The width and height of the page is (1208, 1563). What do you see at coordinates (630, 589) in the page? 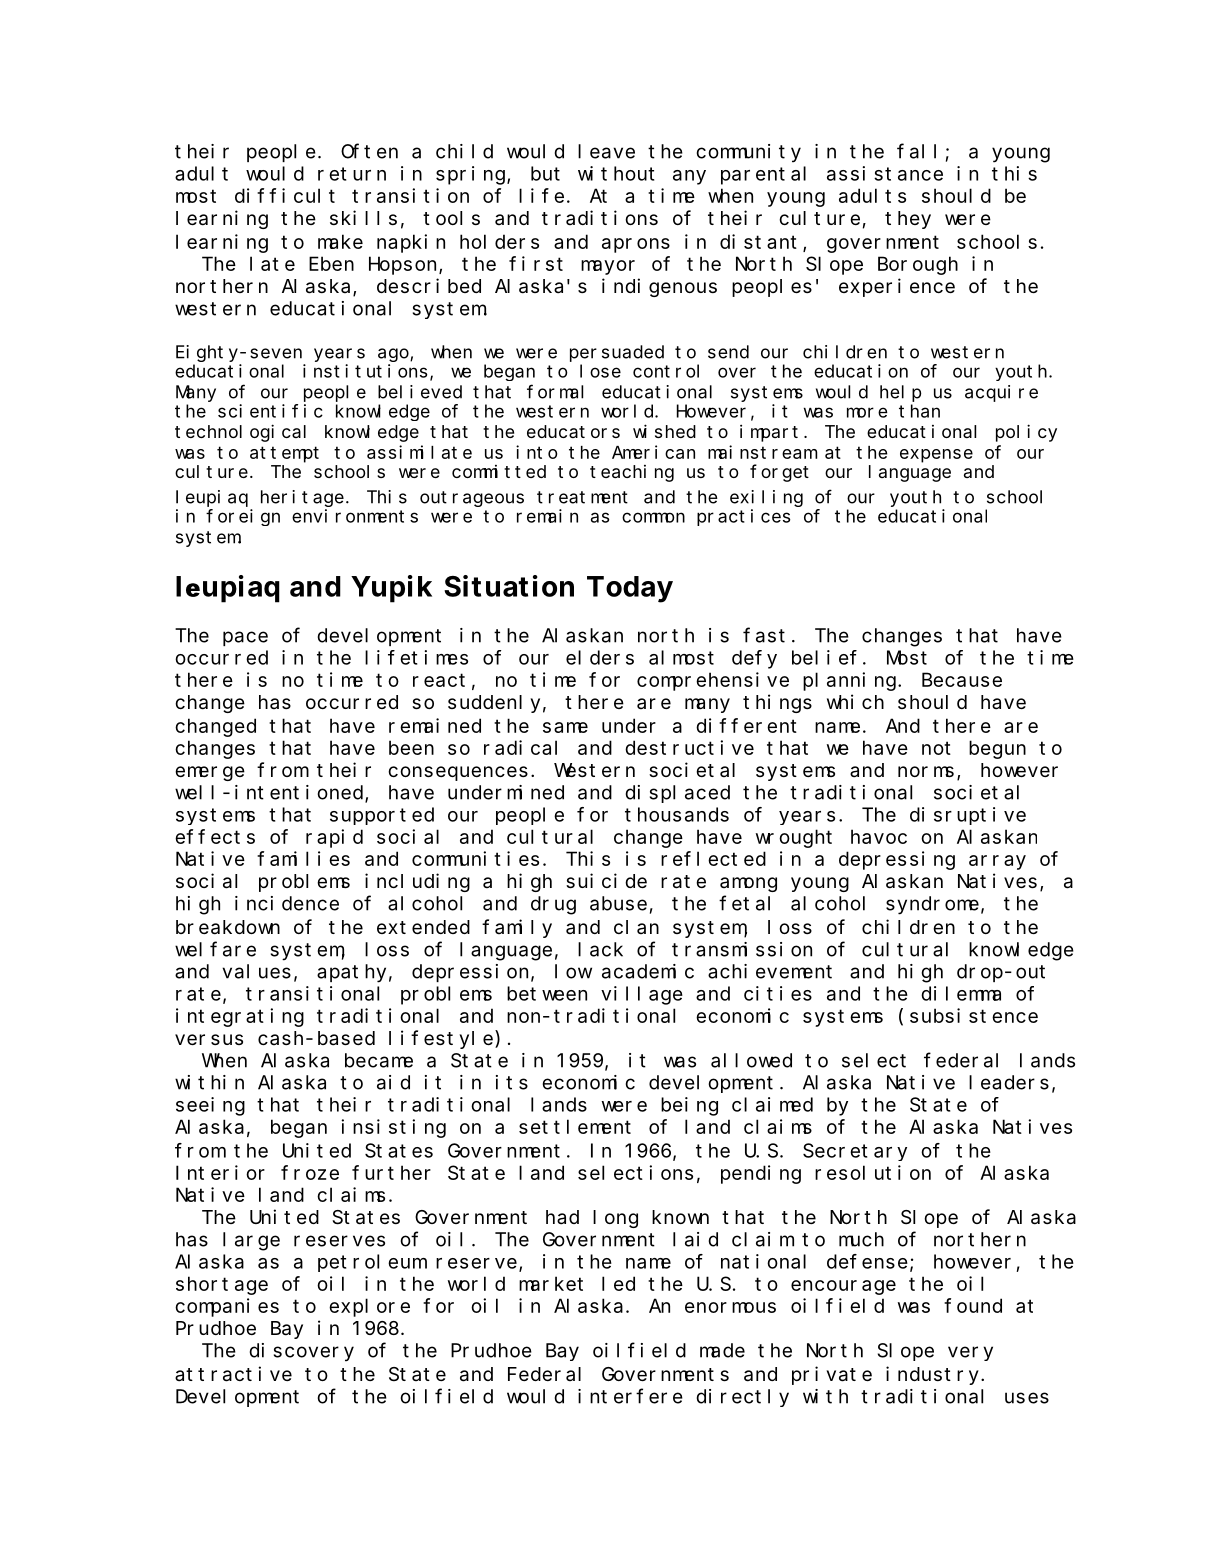
I see `Today` at bounding box center [630, 589].
